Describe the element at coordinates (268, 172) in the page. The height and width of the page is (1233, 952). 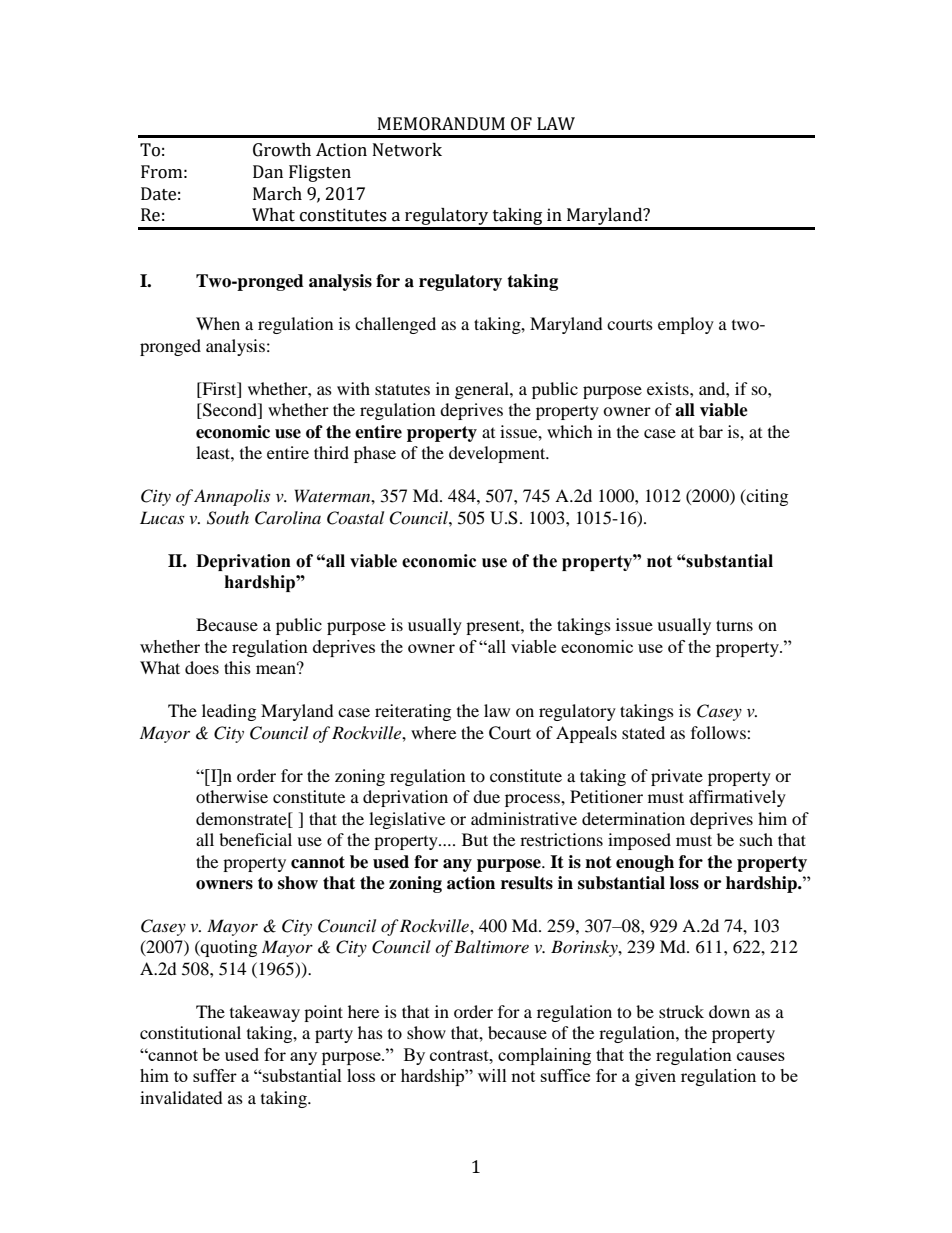
I see `Dan` at that location.
